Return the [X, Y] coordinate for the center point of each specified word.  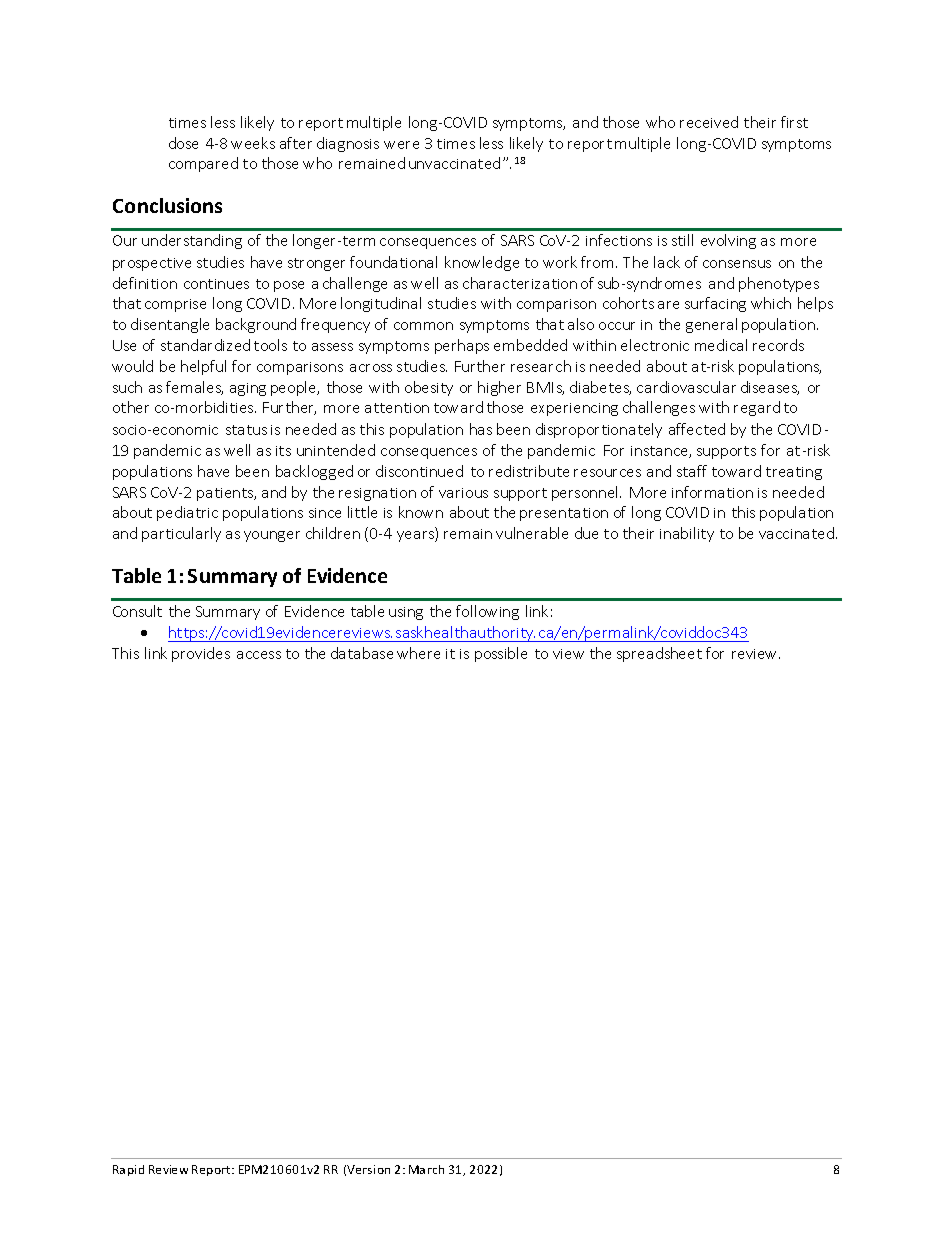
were [401, 145]
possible [501, 654]
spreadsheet [659, 654]
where [418, 653]
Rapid [128, 1170]
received [709, 122]
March [426, 1169]
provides [201, 654]
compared [203, 164]
